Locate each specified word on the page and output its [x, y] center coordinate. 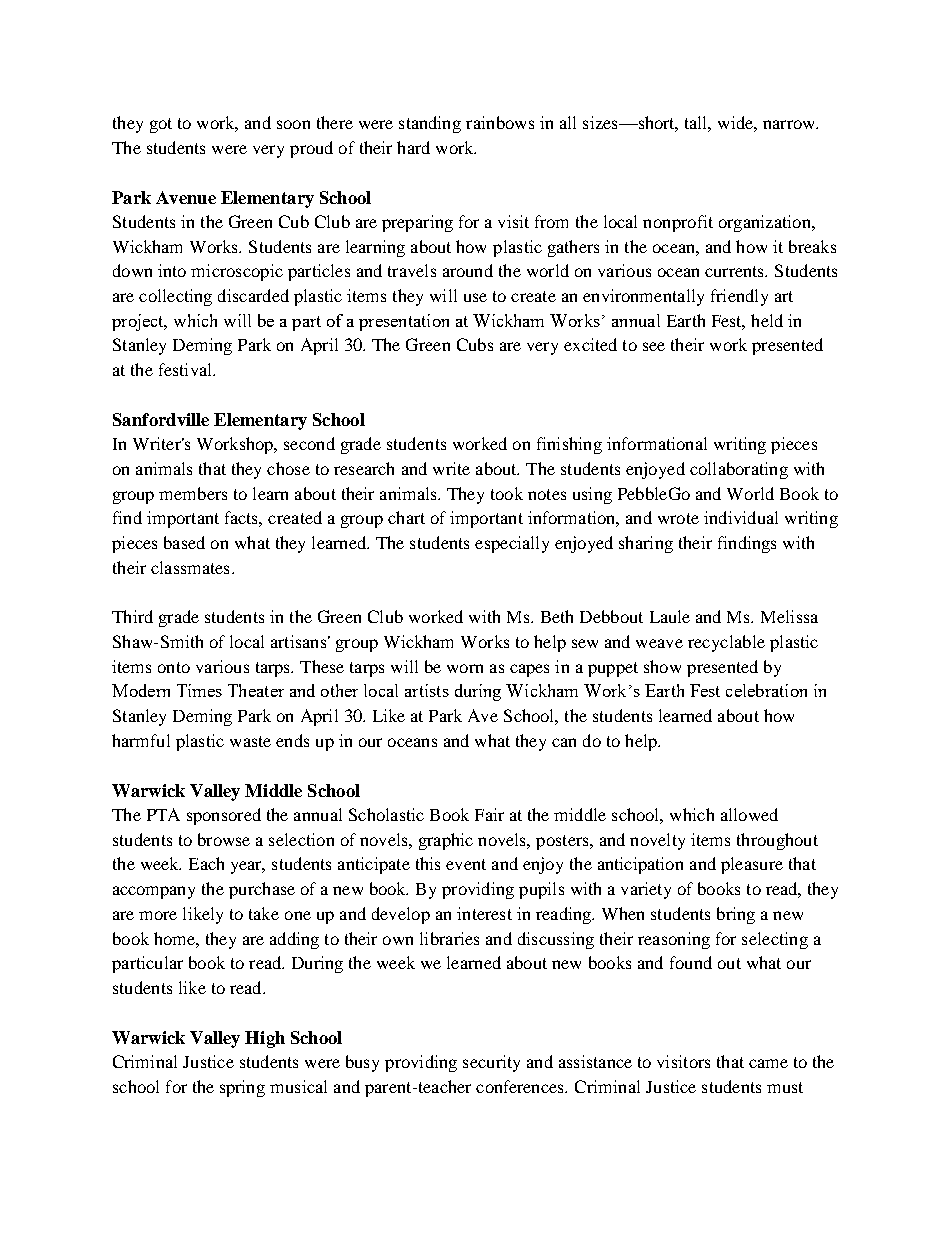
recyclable [726, 643]
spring [242, 1088]
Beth [557, 616]
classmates [190, 567]
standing [430, 124]
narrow [790, 124]
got [161, 125]
